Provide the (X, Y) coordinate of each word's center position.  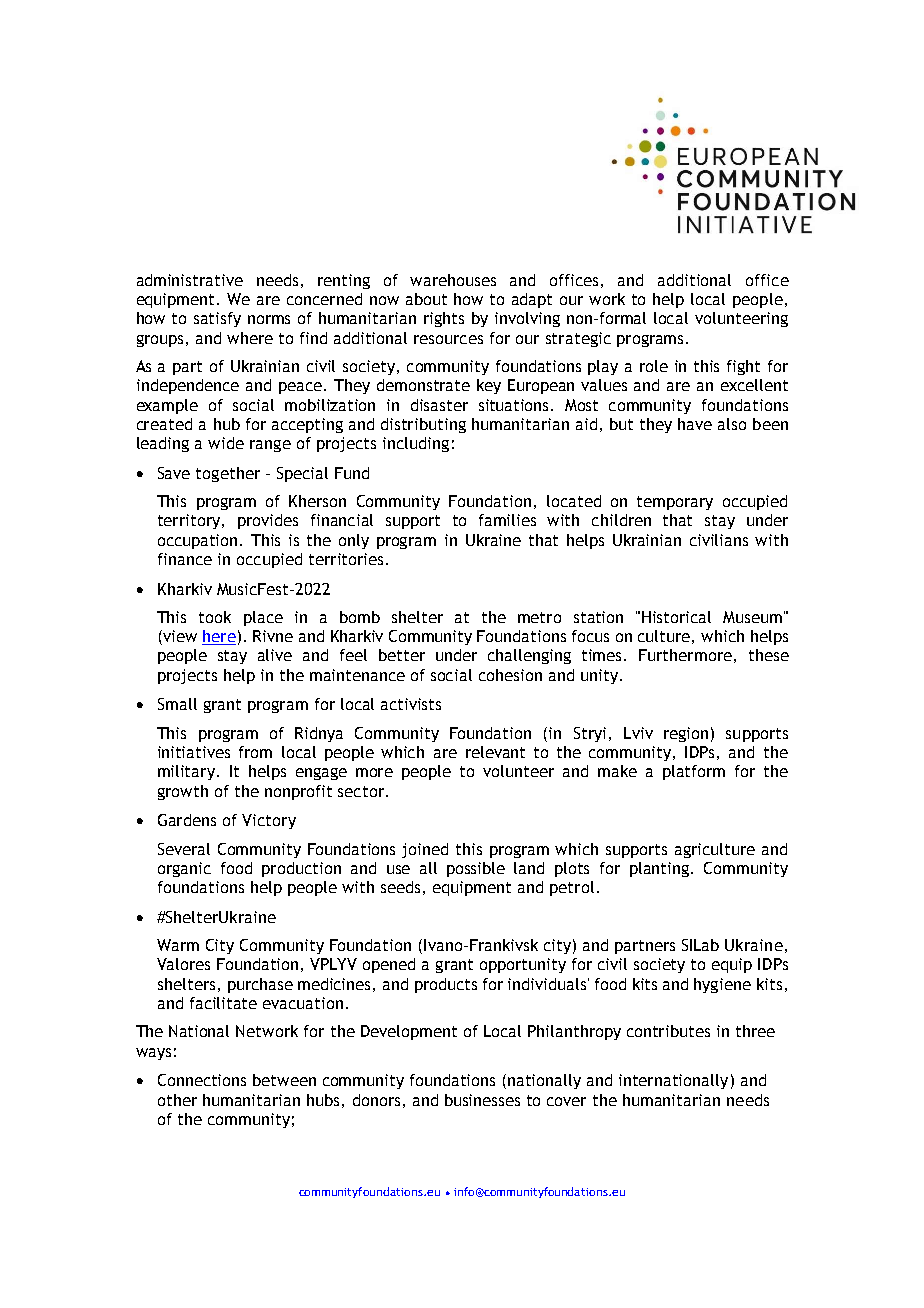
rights (444, 319)
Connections (202, 1080)
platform (694, 772)
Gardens (187, 820)
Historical (676, 617)
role (654, 366)
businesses (482, 1100)
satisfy (217, 319)
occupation (199, 541)
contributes (668, 1031)
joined (425, 850)
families (507, 520)
